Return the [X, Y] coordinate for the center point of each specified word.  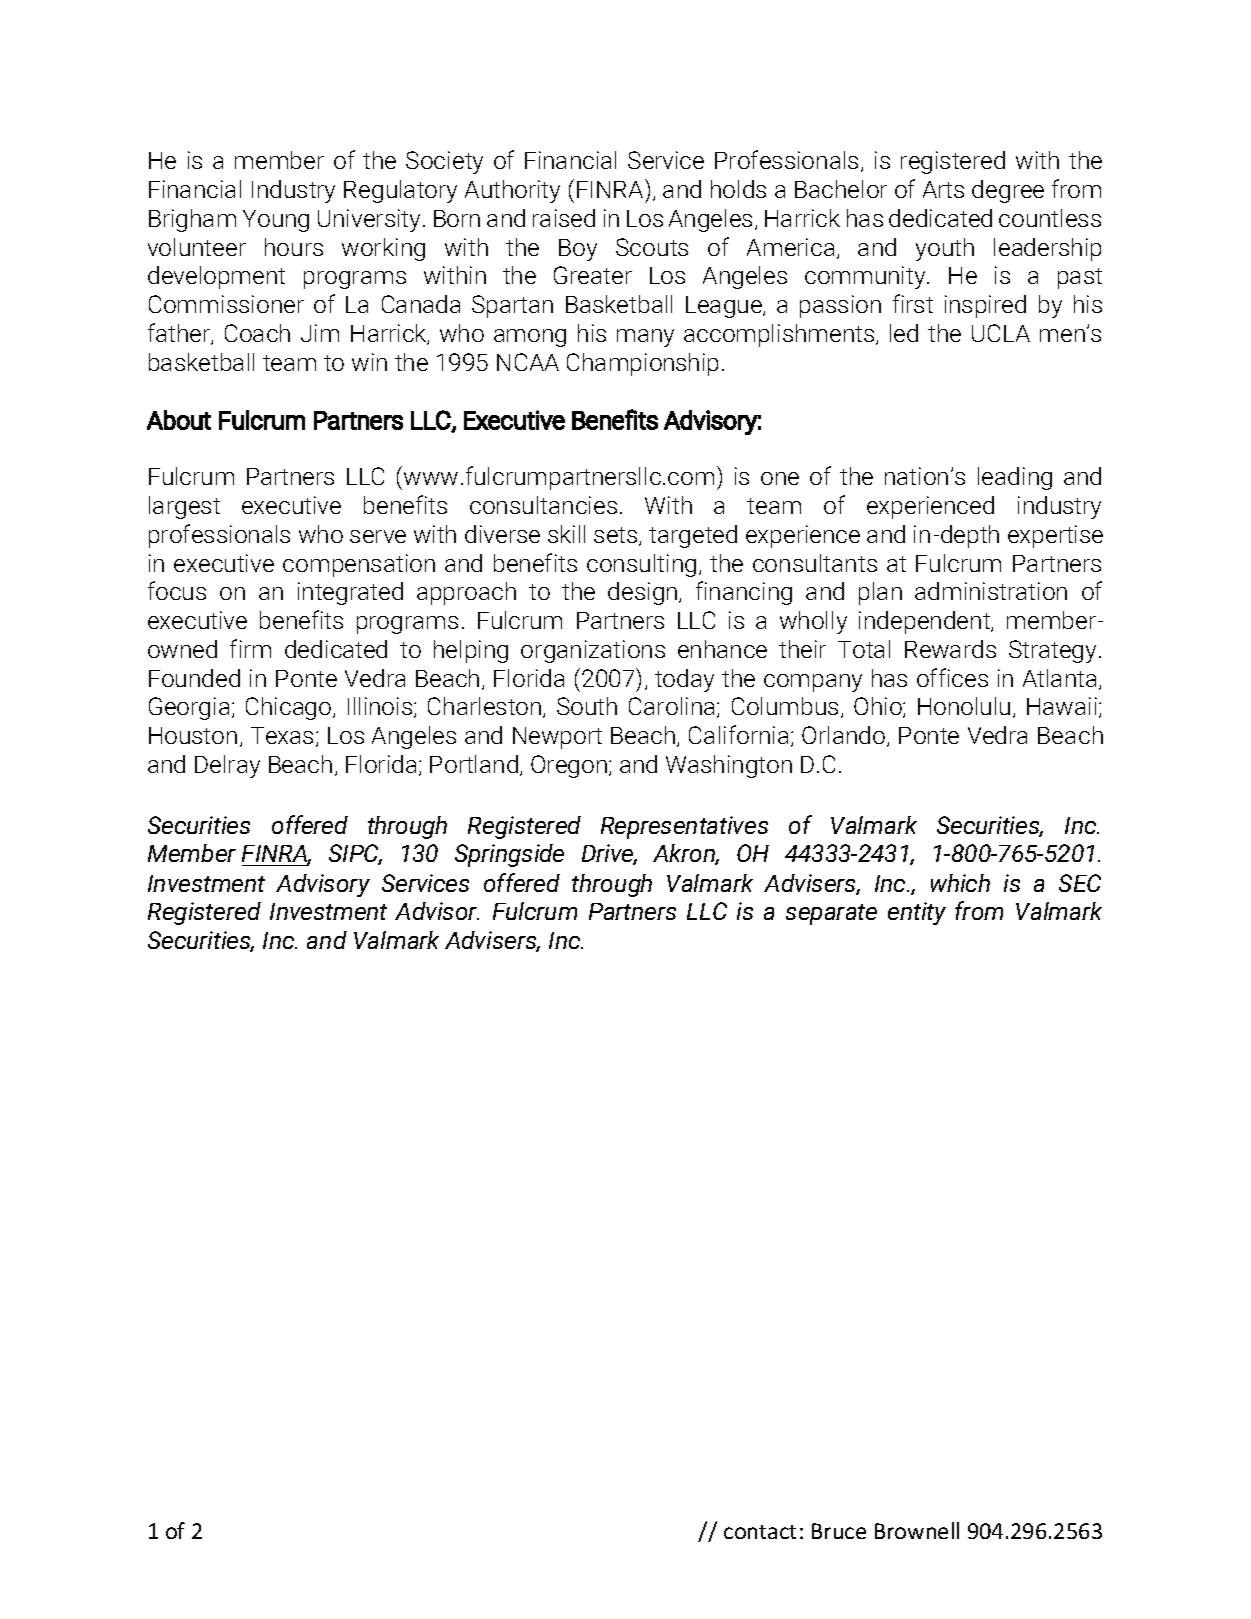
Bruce [839, 1531]
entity [917, 913]
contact [760, 1532]
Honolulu [964, 706]
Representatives [684, 827]
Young [276, 221]
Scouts [652, 247]
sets [617, 536]
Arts [943, 189]
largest [184, 507]
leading [1015, 478]
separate [831, 914]
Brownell [917, 1530]
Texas [284, 737]
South [587, 706]
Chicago [290, 708]
